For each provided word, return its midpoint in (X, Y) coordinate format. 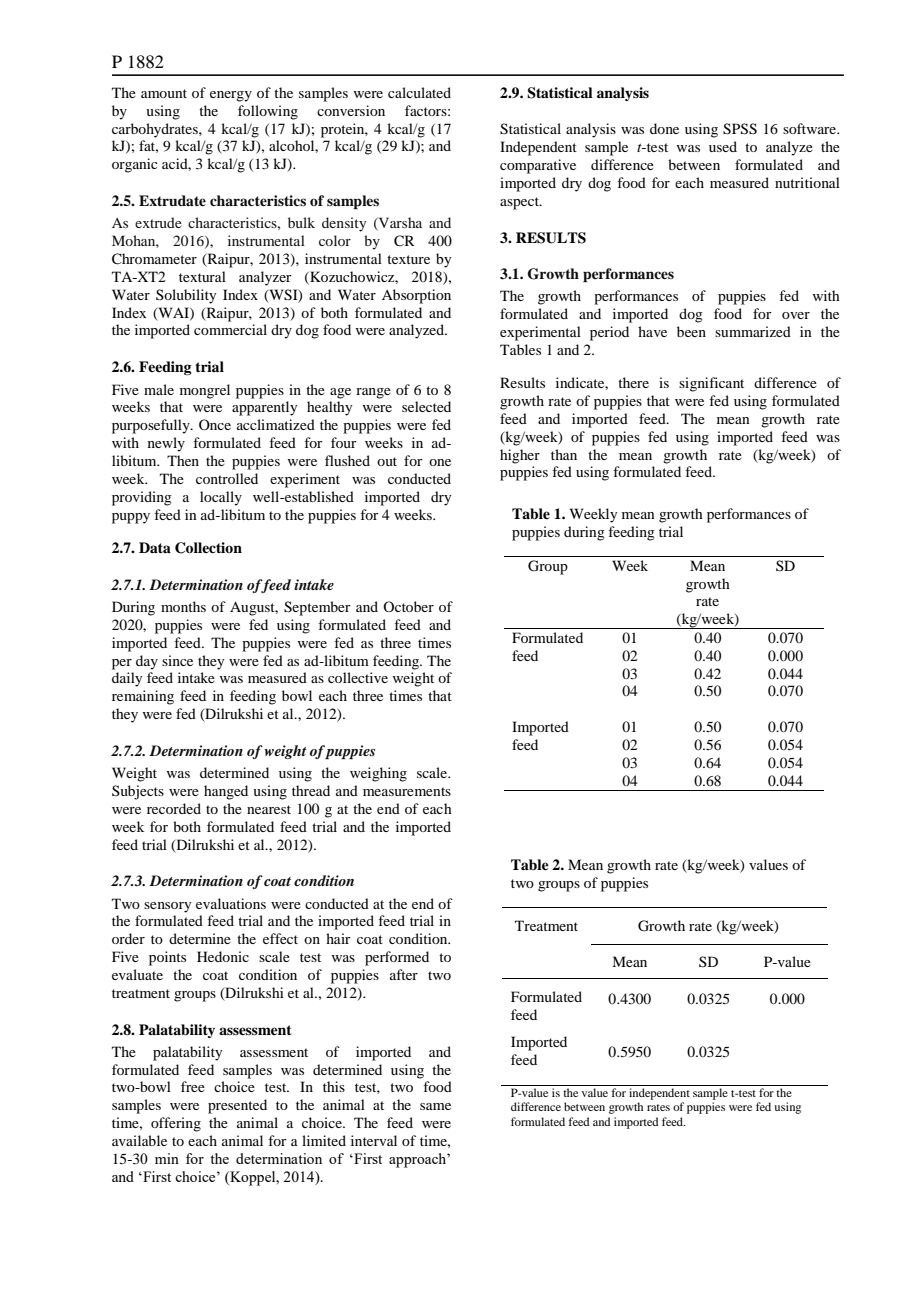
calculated (419, 92)
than (564, 454)
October (408, 606)
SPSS (740, 129)
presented (237, 1106)
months (183, 606)
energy (231, 96)
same (435, 1106)
